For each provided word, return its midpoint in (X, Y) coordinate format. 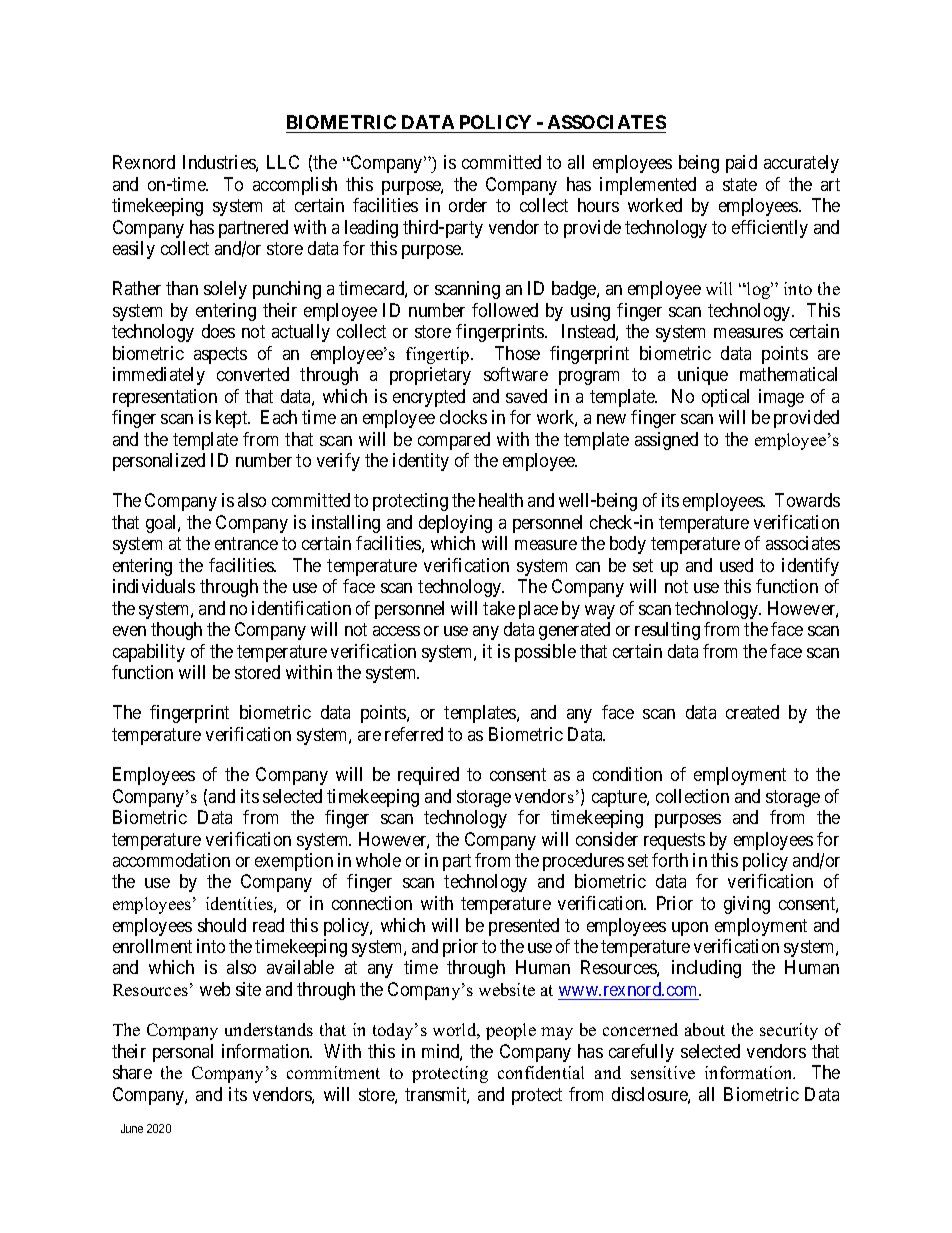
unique (703, 376)
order (468, 205)
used (736, 565)
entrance (246, 544)
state (740, 184)
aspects (220, 355)
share (132, 1072)
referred (414, 734)
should (222, 925)
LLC (283, 162)
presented (524, 927)
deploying (455, 524)
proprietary (430, 376)
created (752, 712)
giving (747, 905)
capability (149, 653)
